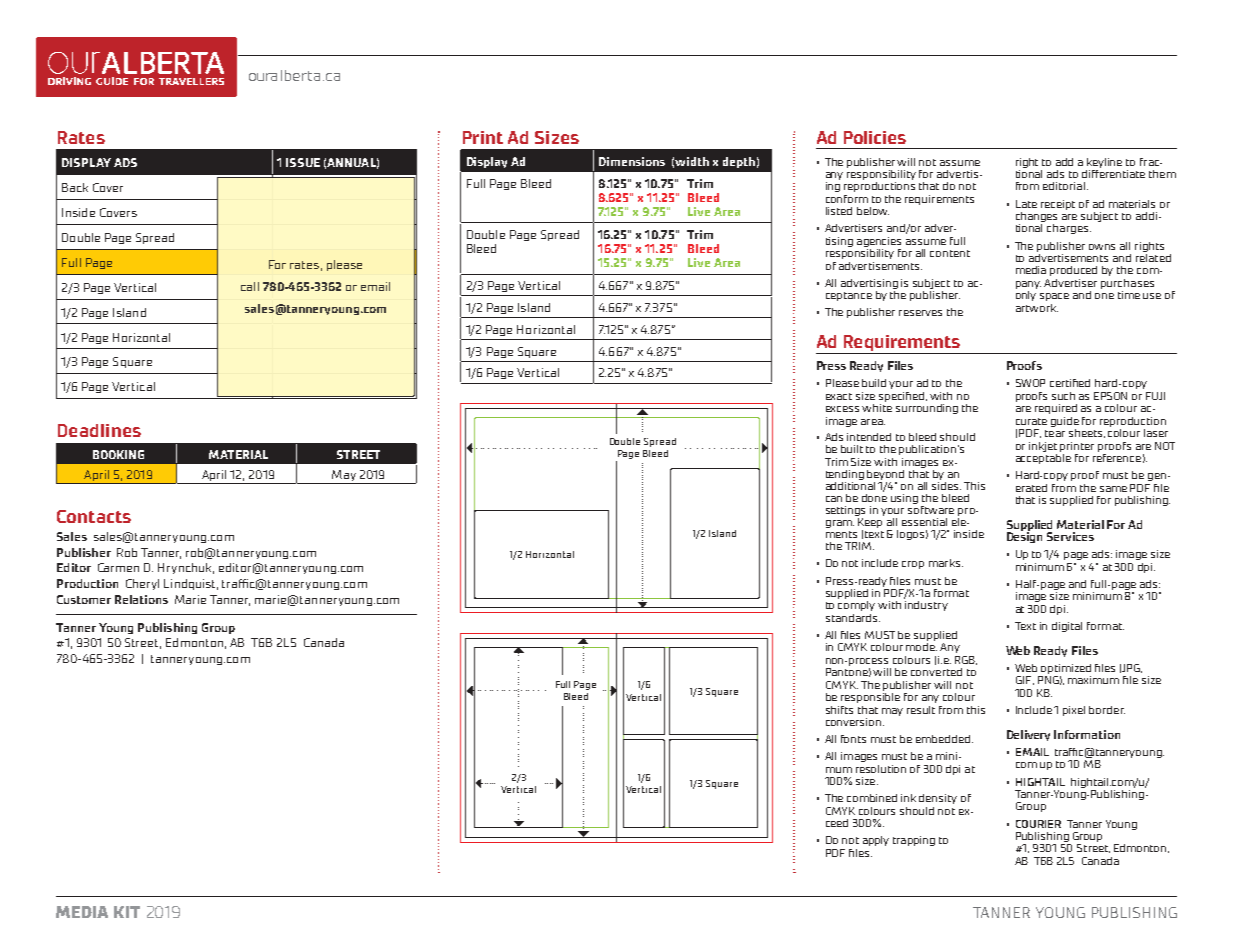 Image resolution: width=1233 pixels, height=952 pixels. I want to click on settings, so click(845, 511).
